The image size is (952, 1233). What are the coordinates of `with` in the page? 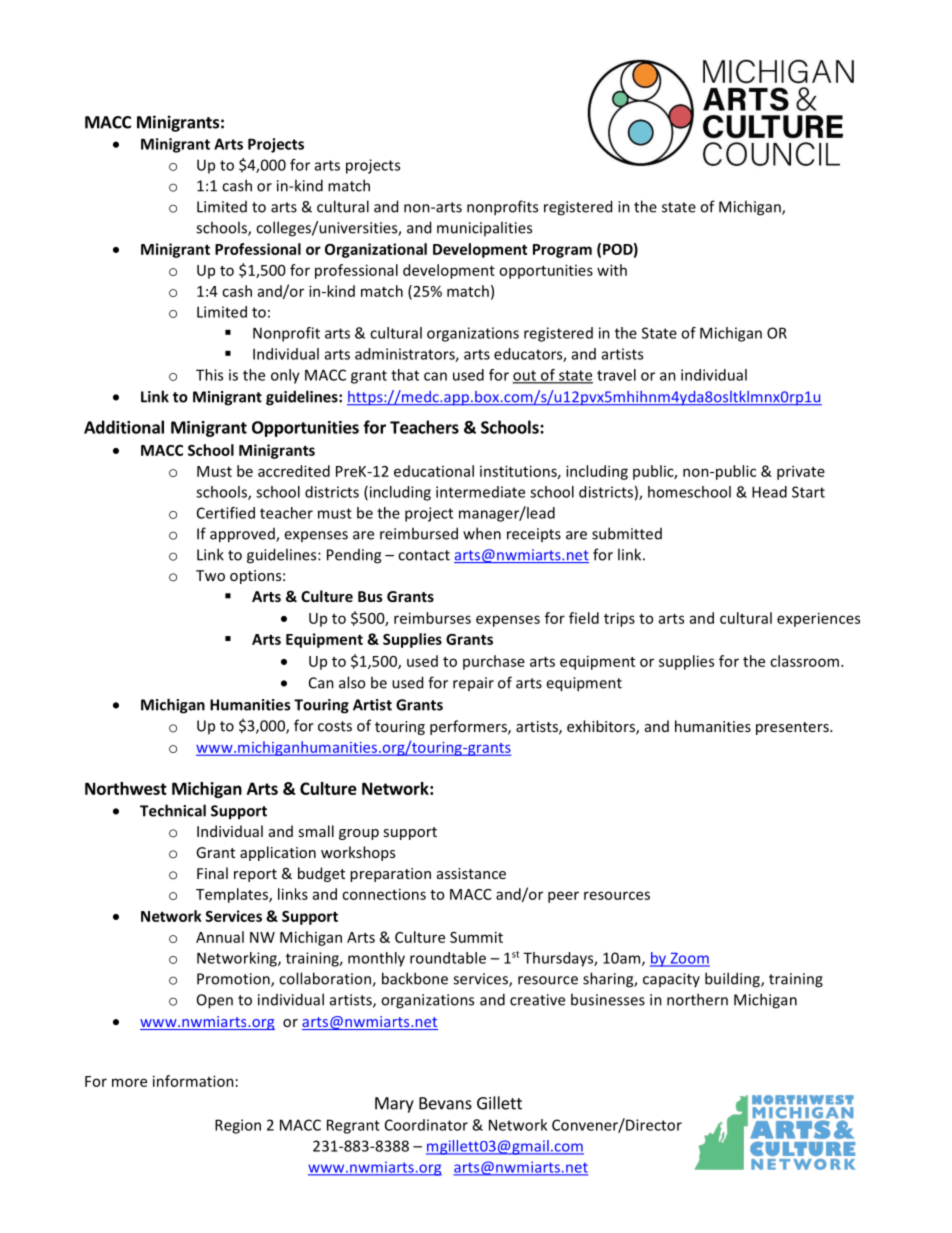 It's located at (612, 270).
